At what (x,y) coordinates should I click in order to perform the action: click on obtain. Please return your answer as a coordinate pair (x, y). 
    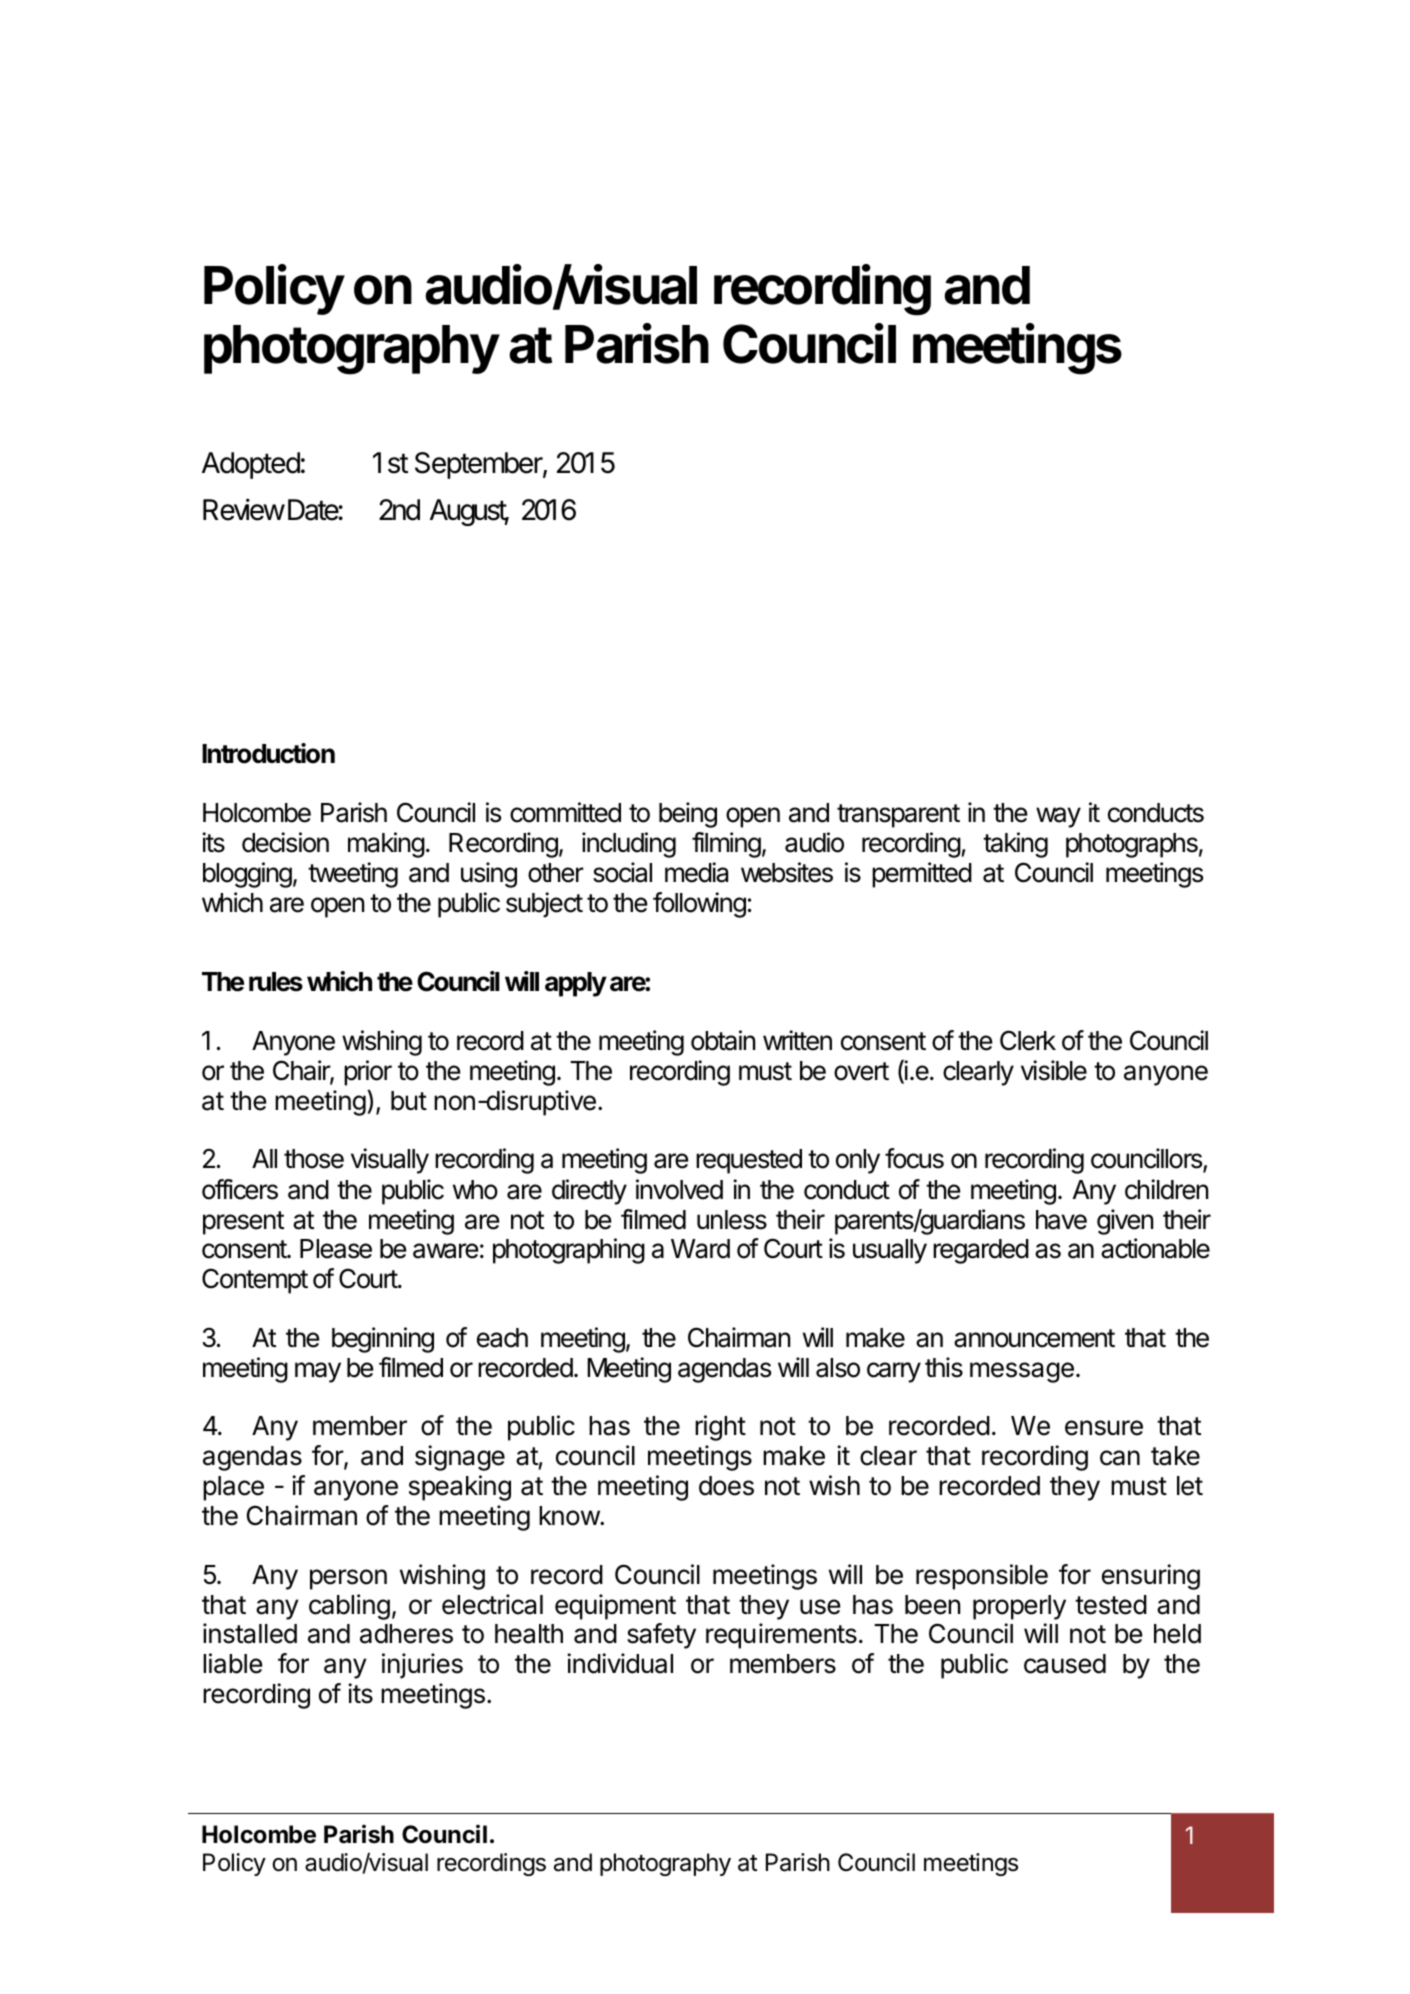
    Looking at the image, I should click on (723, 1040).
